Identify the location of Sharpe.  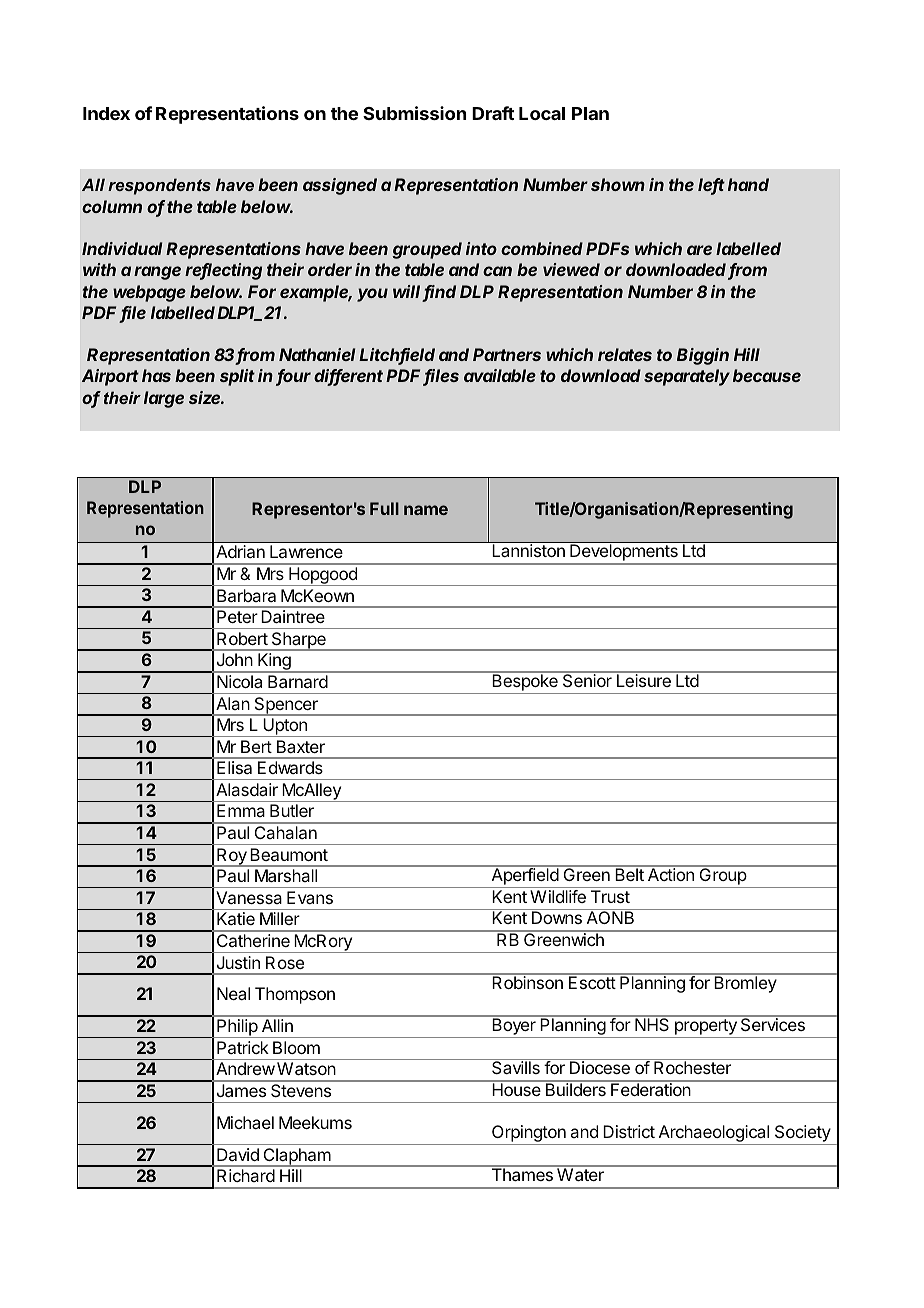
(298, 641).
